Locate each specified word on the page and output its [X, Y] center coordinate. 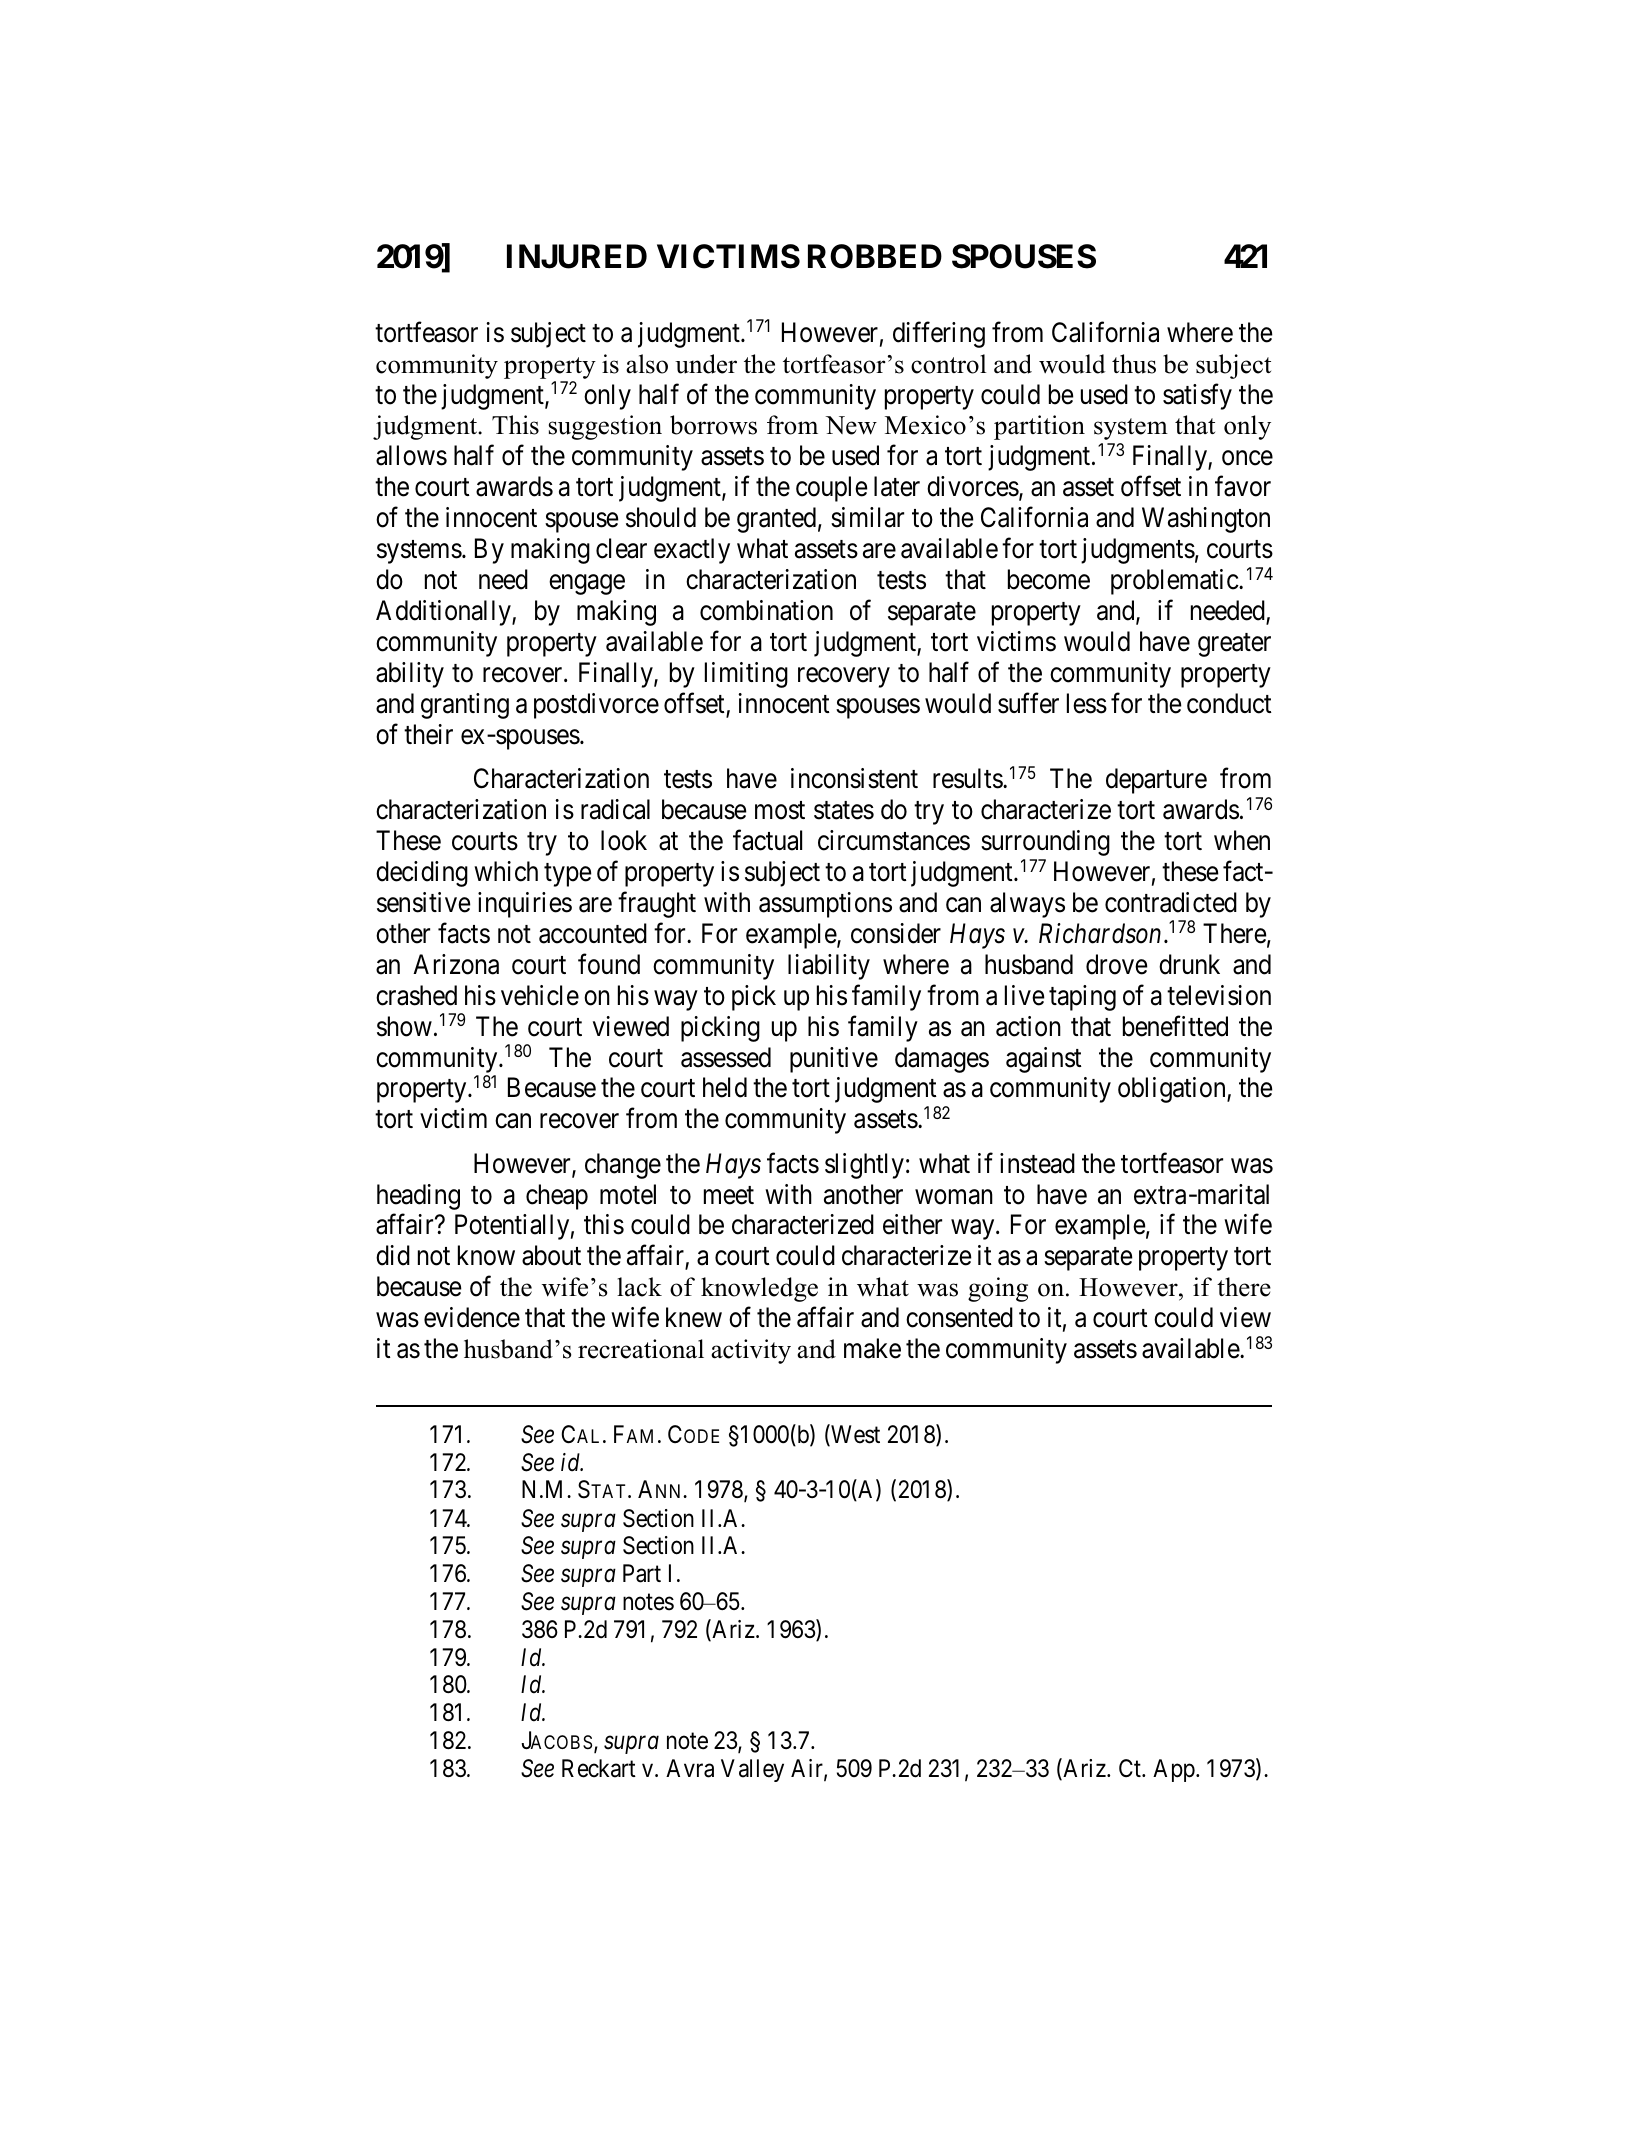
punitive [834, 1060]
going [998, 1289]
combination [766, 610]
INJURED [577, 256]
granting [465, 706]
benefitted [1175, 1026]
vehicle [540, 995]
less [1087, 703]
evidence [472, 1317]
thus [1134, 364]
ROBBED [875, 256]
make [872, 1348]
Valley [752, 1770]
